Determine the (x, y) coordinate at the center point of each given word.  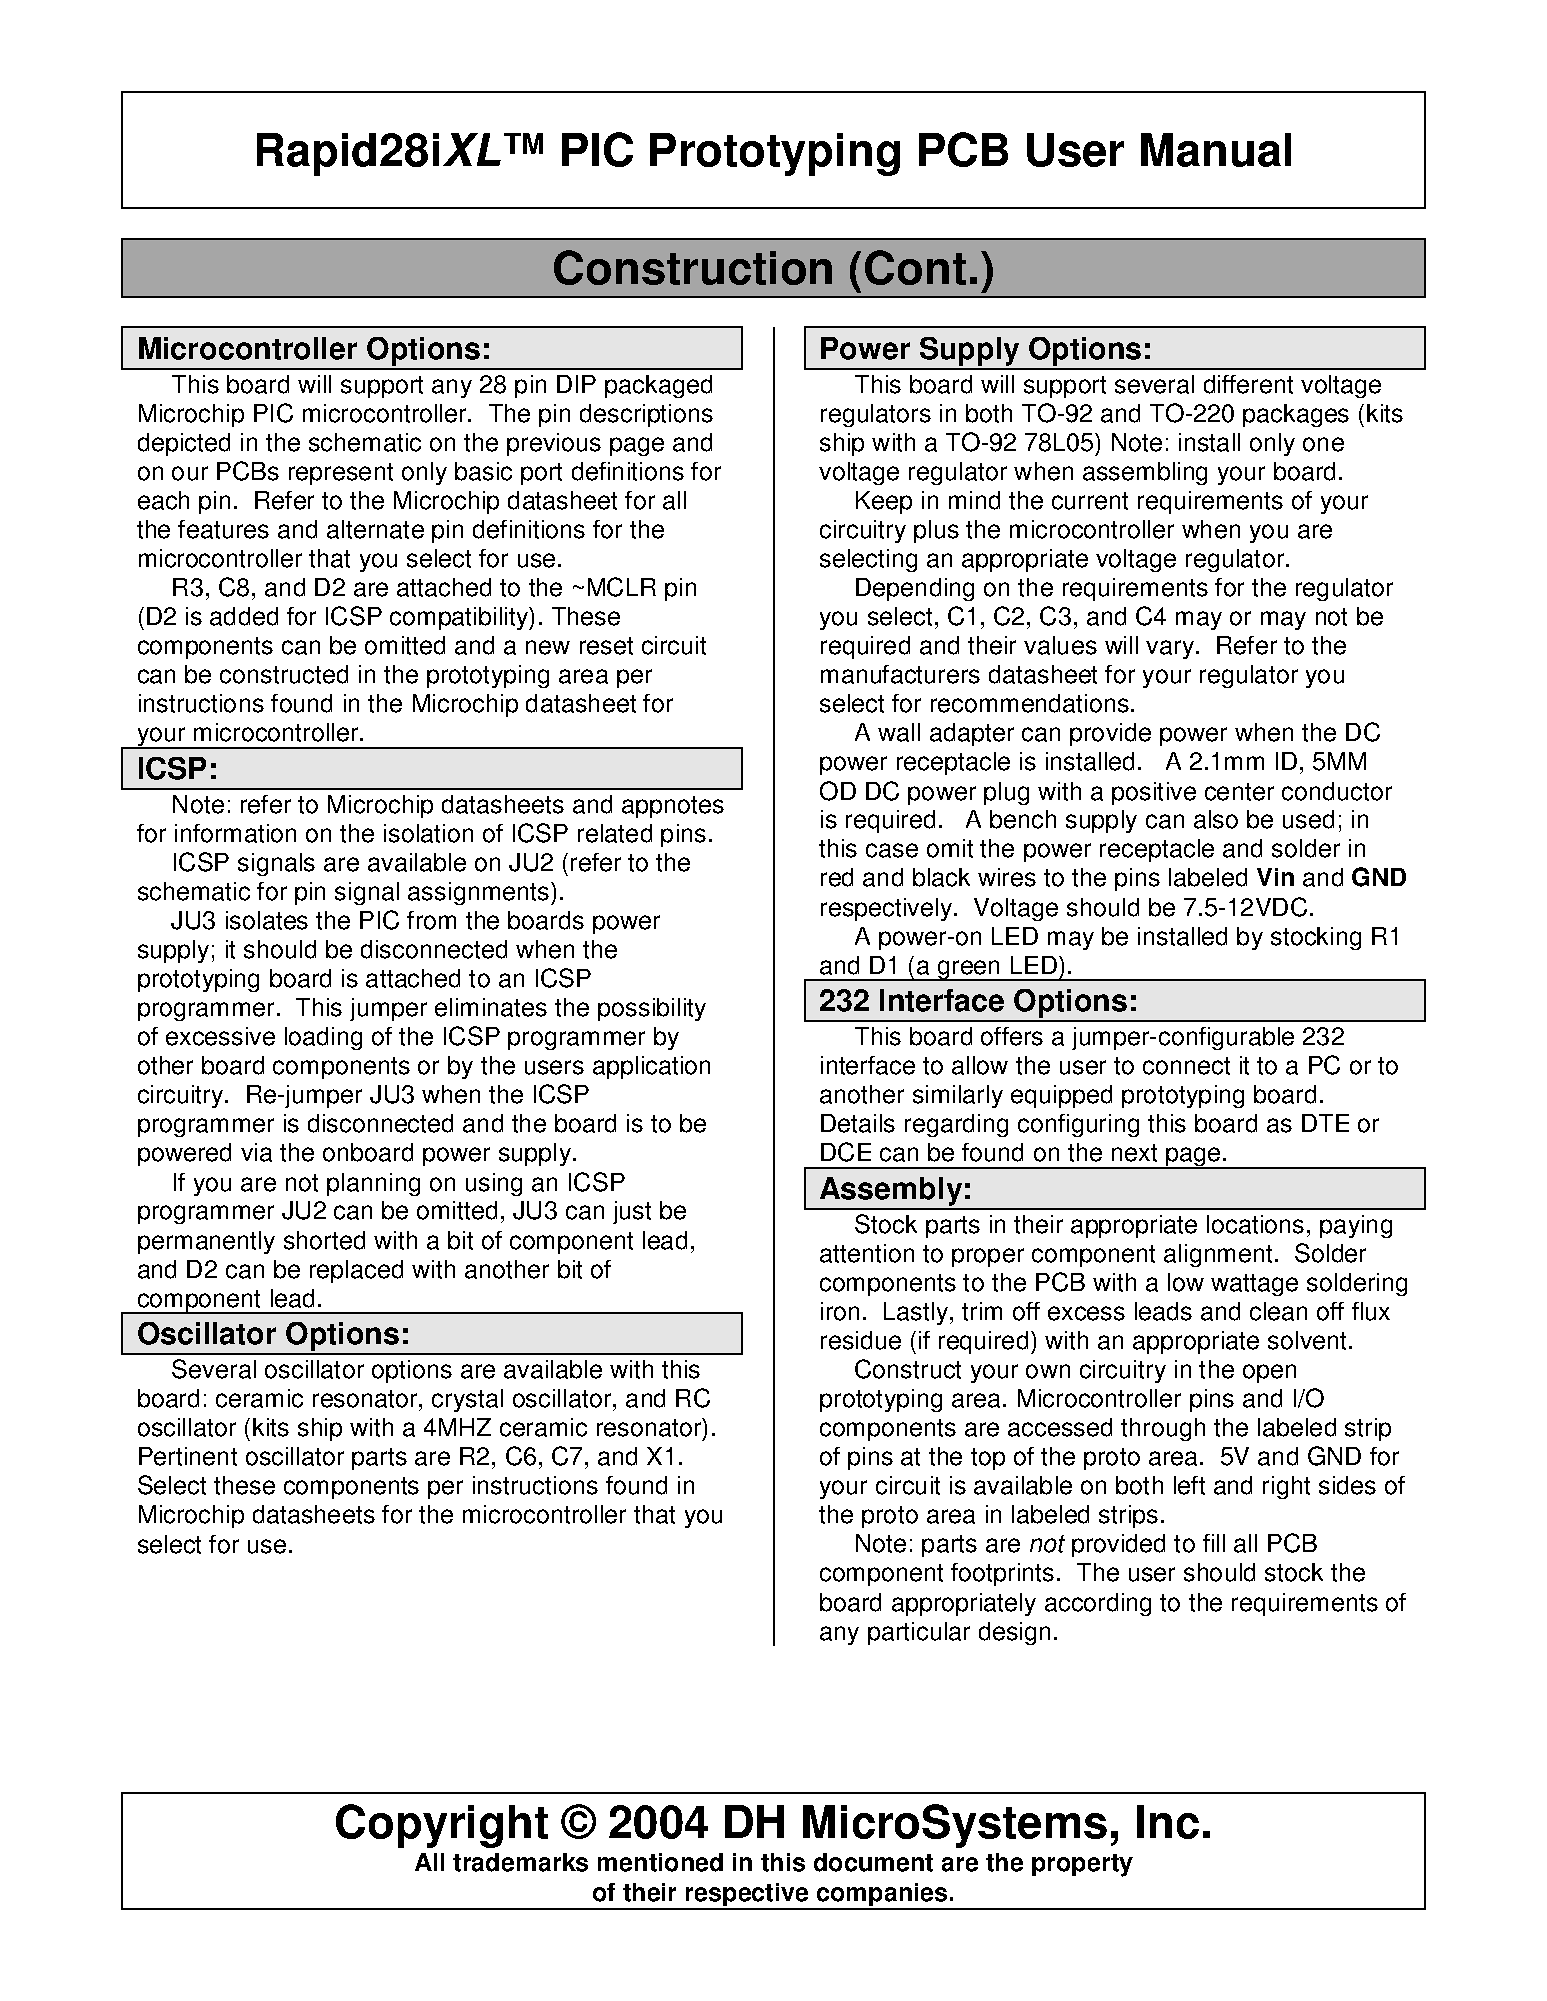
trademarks (520, 1862)
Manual (1216, 150)
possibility (652, 1009)
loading (323, 1038)
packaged (658, 386)
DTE (1325, 1123)
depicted (184, 444)
